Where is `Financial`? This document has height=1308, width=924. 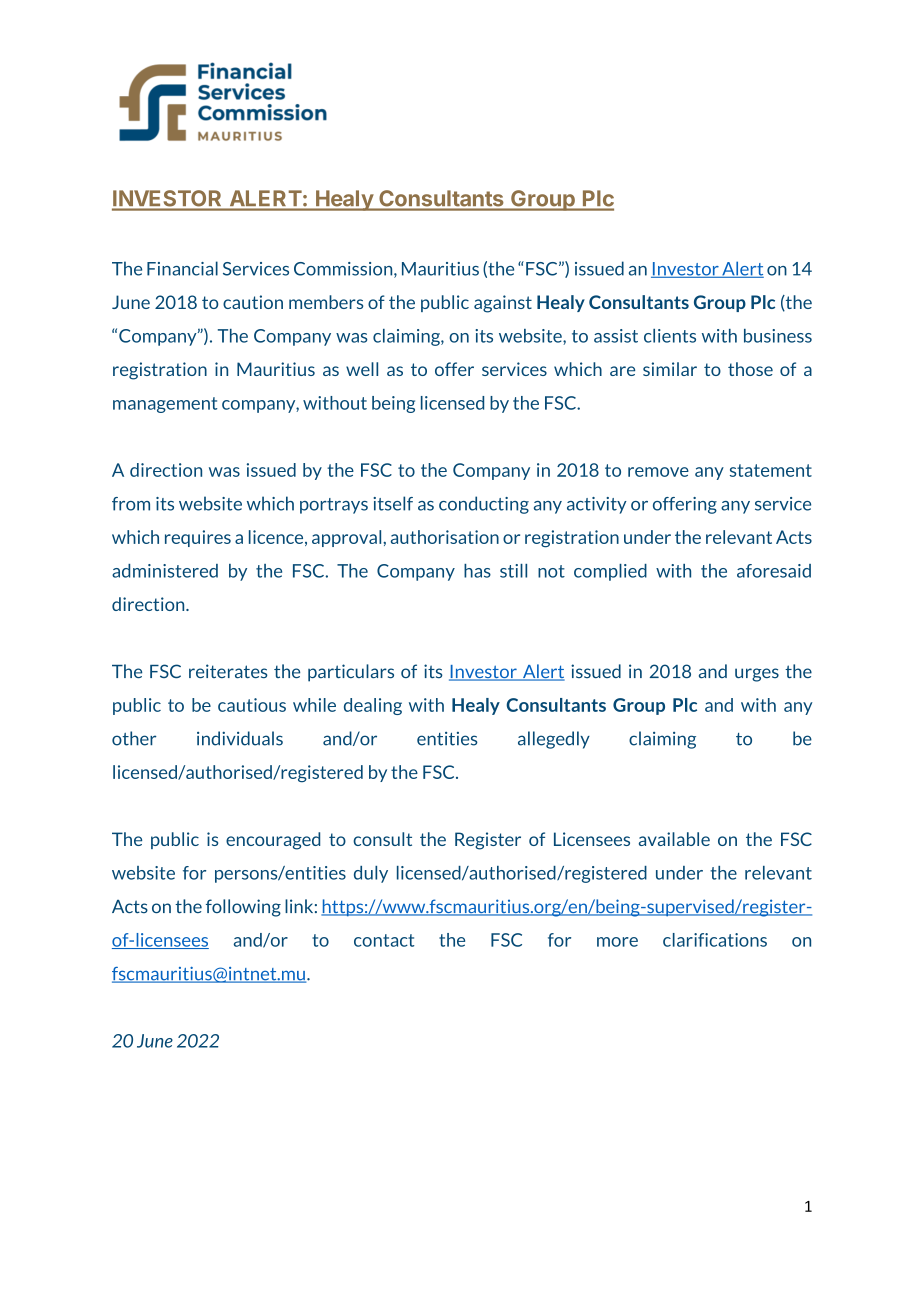
Financial is located at coordinates (182, 268).
